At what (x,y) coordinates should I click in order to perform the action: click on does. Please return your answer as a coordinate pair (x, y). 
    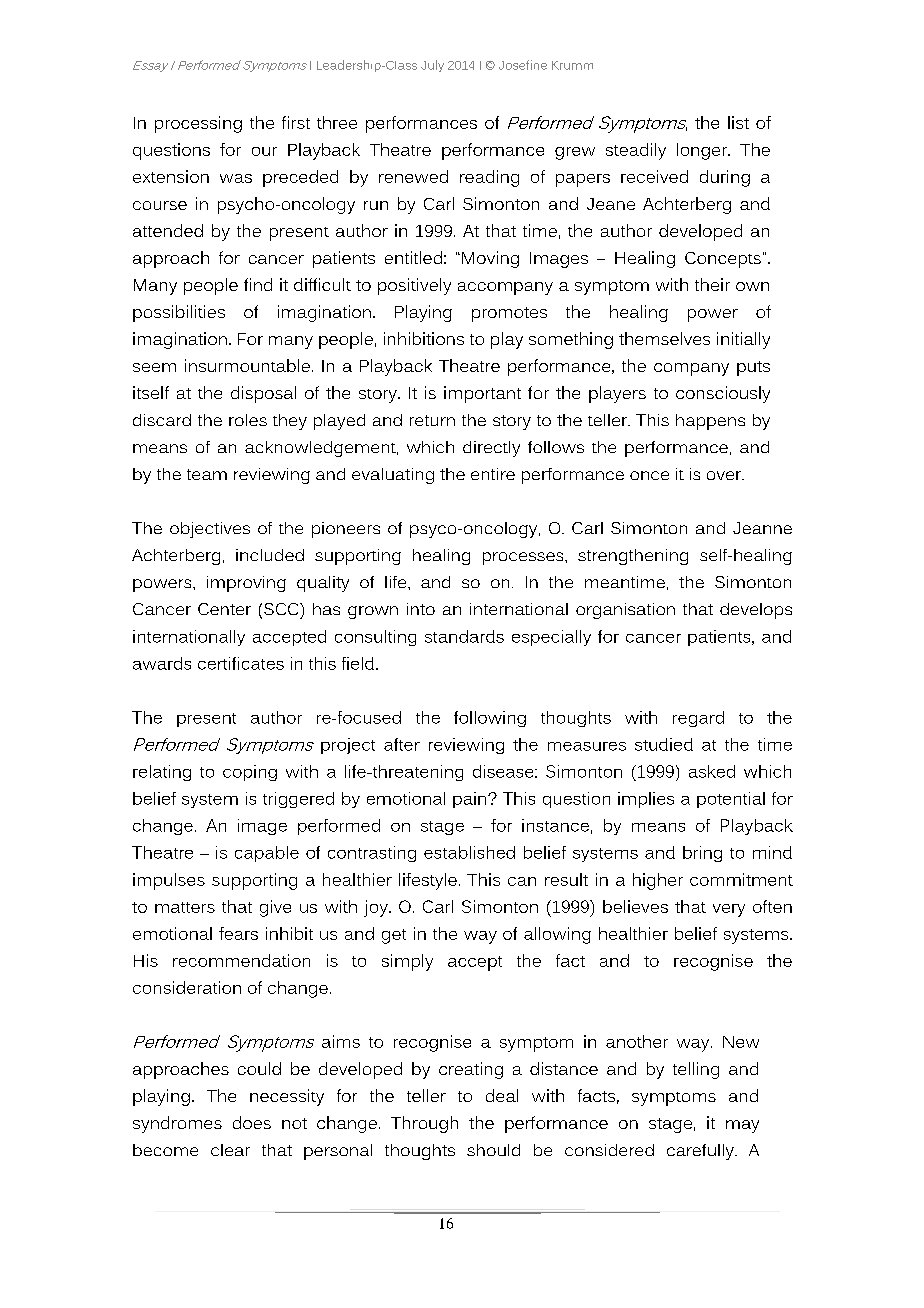
    Looking at the image, I should click on (252, 1122).
